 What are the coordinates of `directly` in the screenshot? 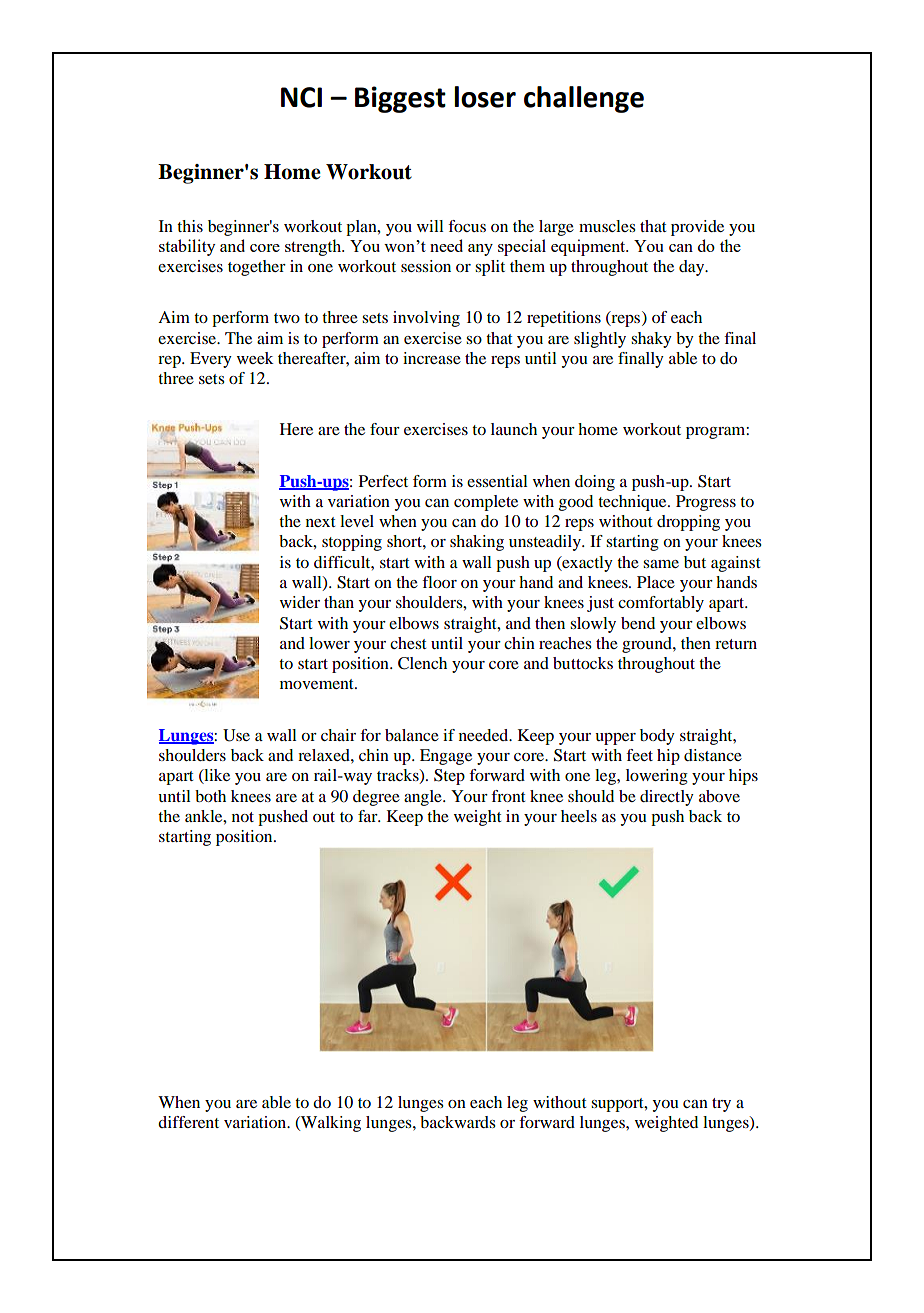 It's located at (667, 798).
